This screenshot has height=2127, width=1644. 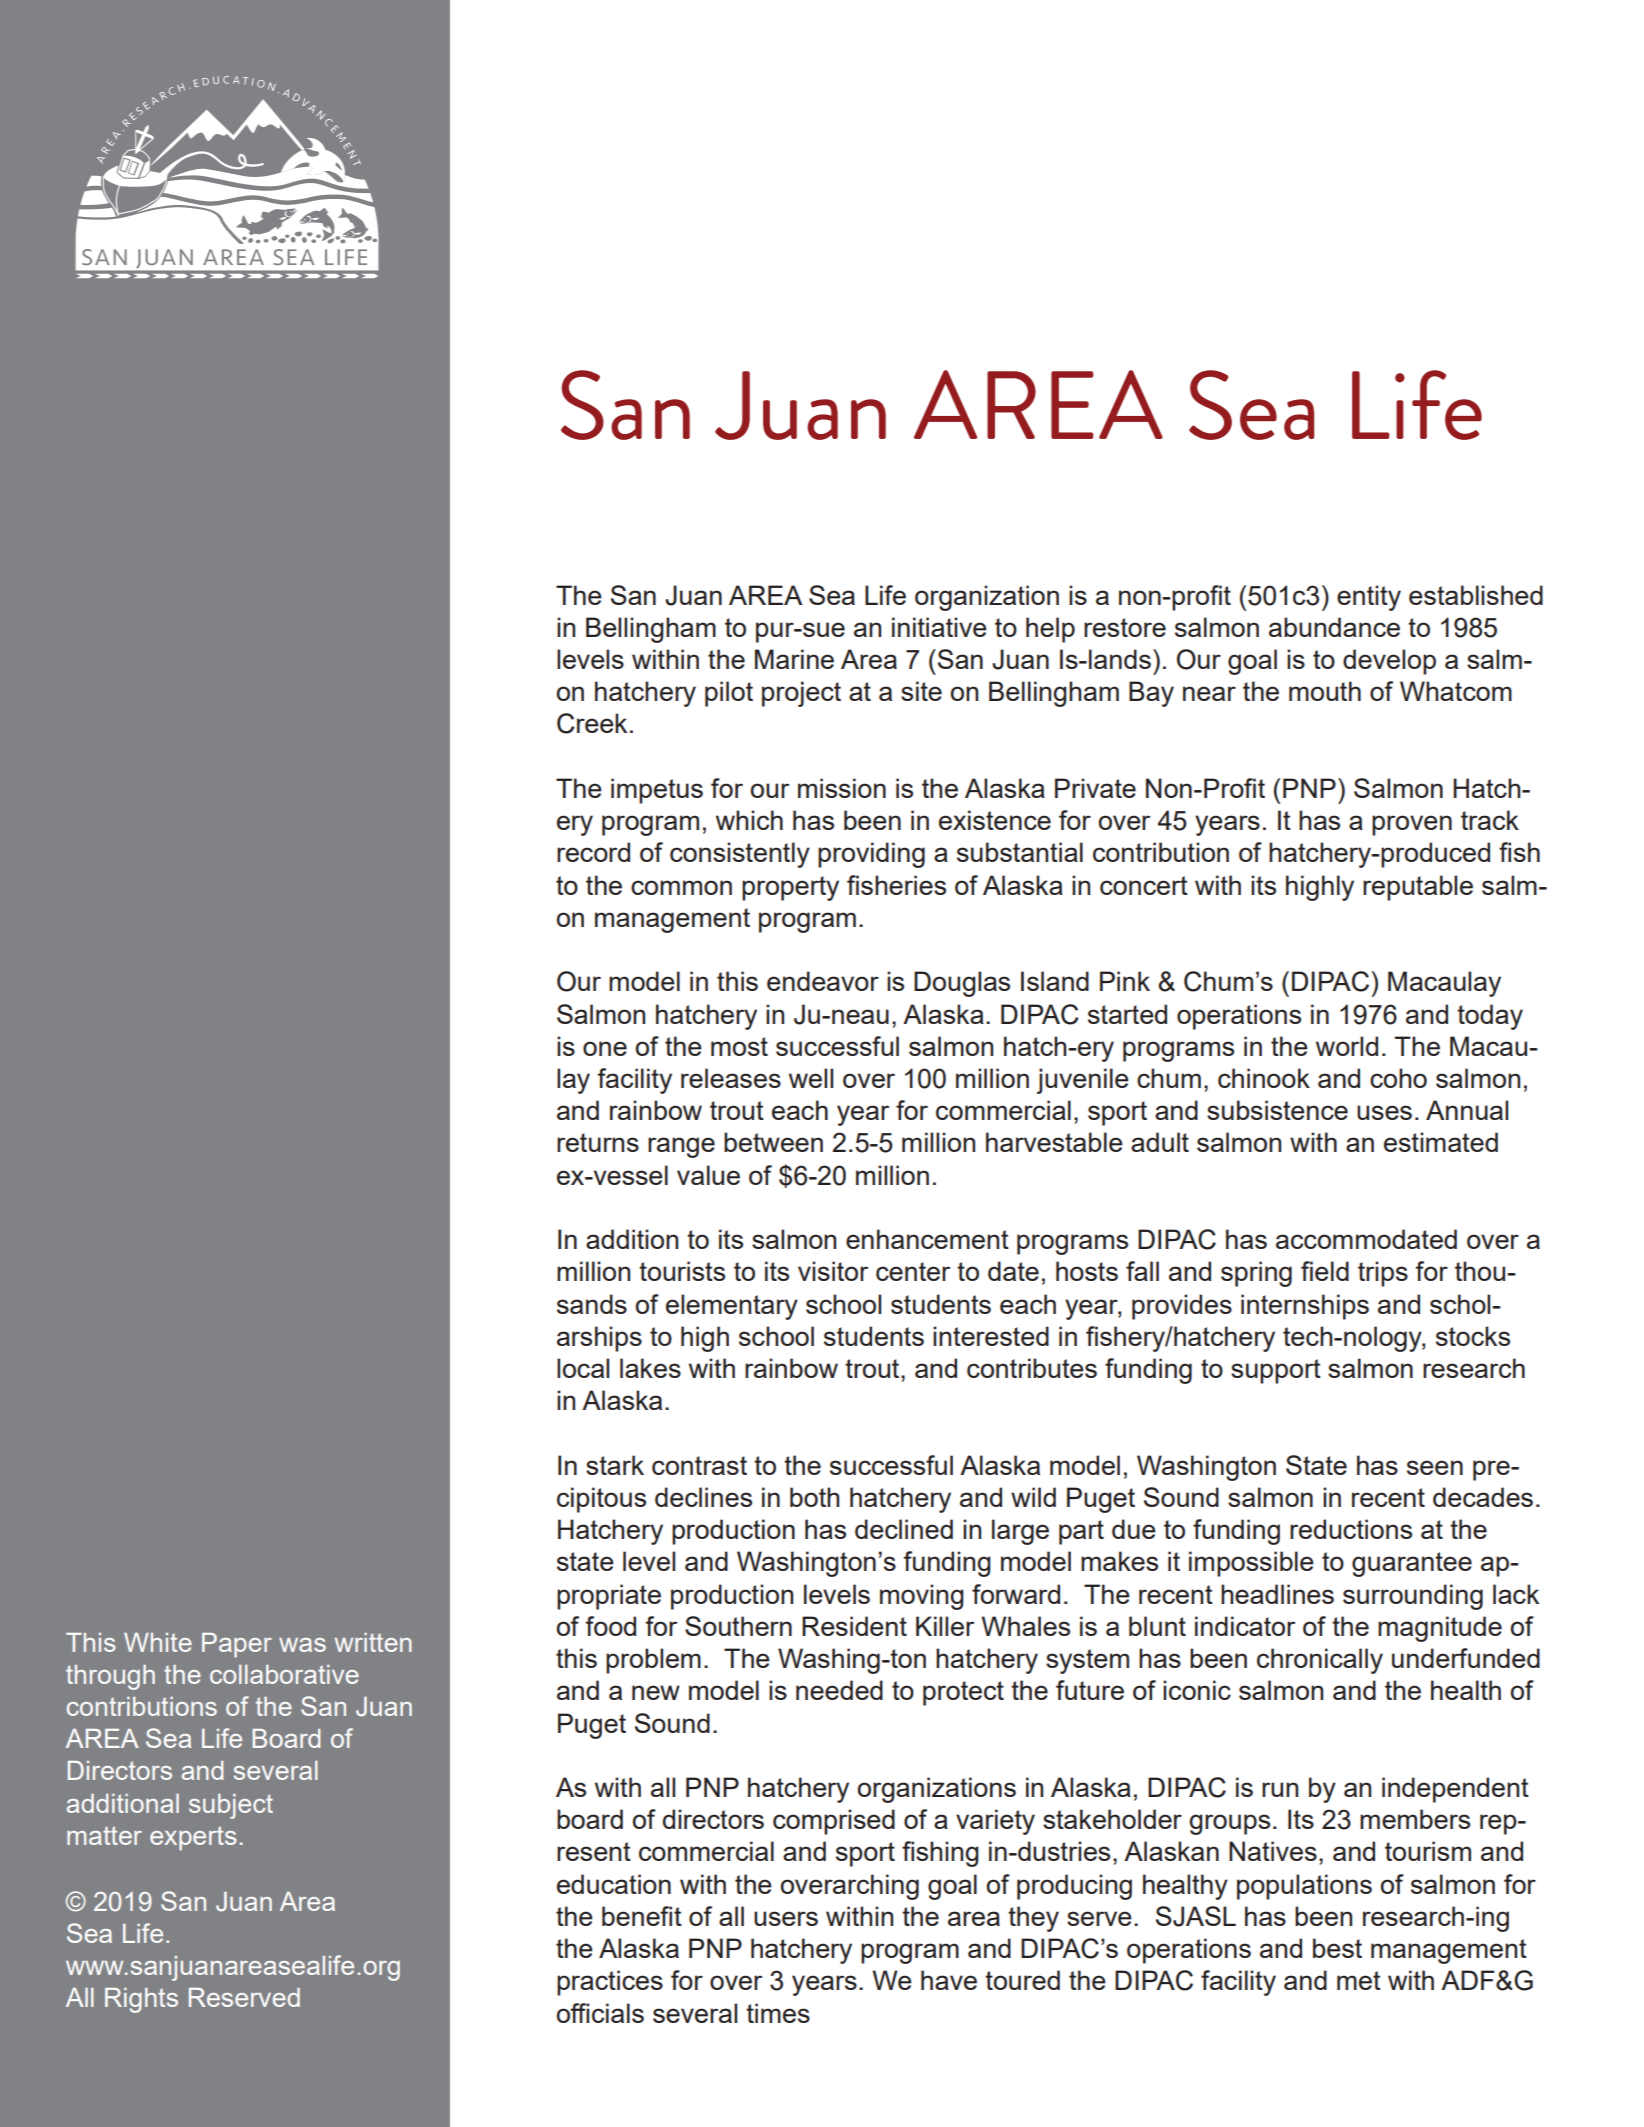 I want to click on Paper, so click(x=237, y=1645).
